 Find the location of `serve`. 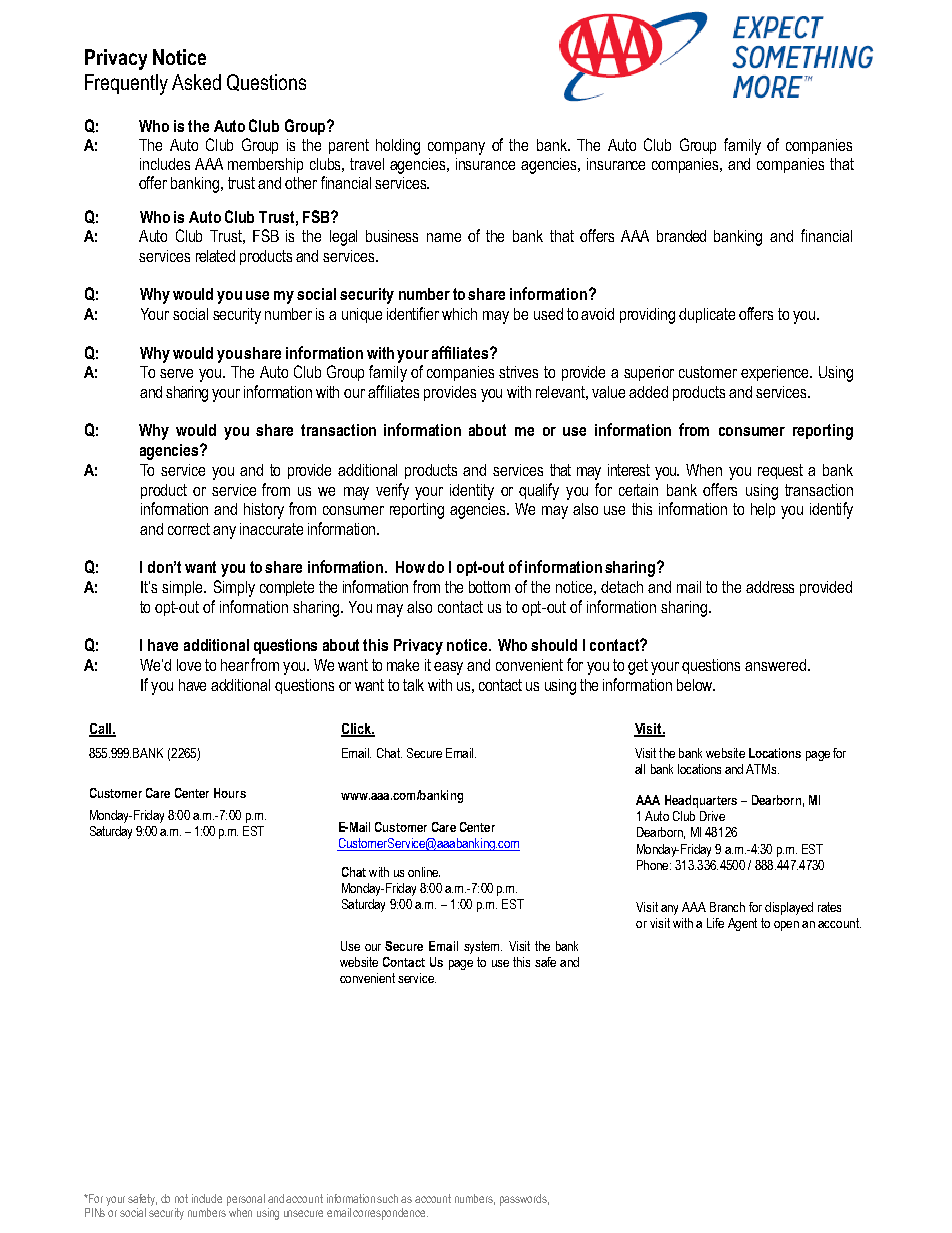

serve is located at coordinates (176, 373).
